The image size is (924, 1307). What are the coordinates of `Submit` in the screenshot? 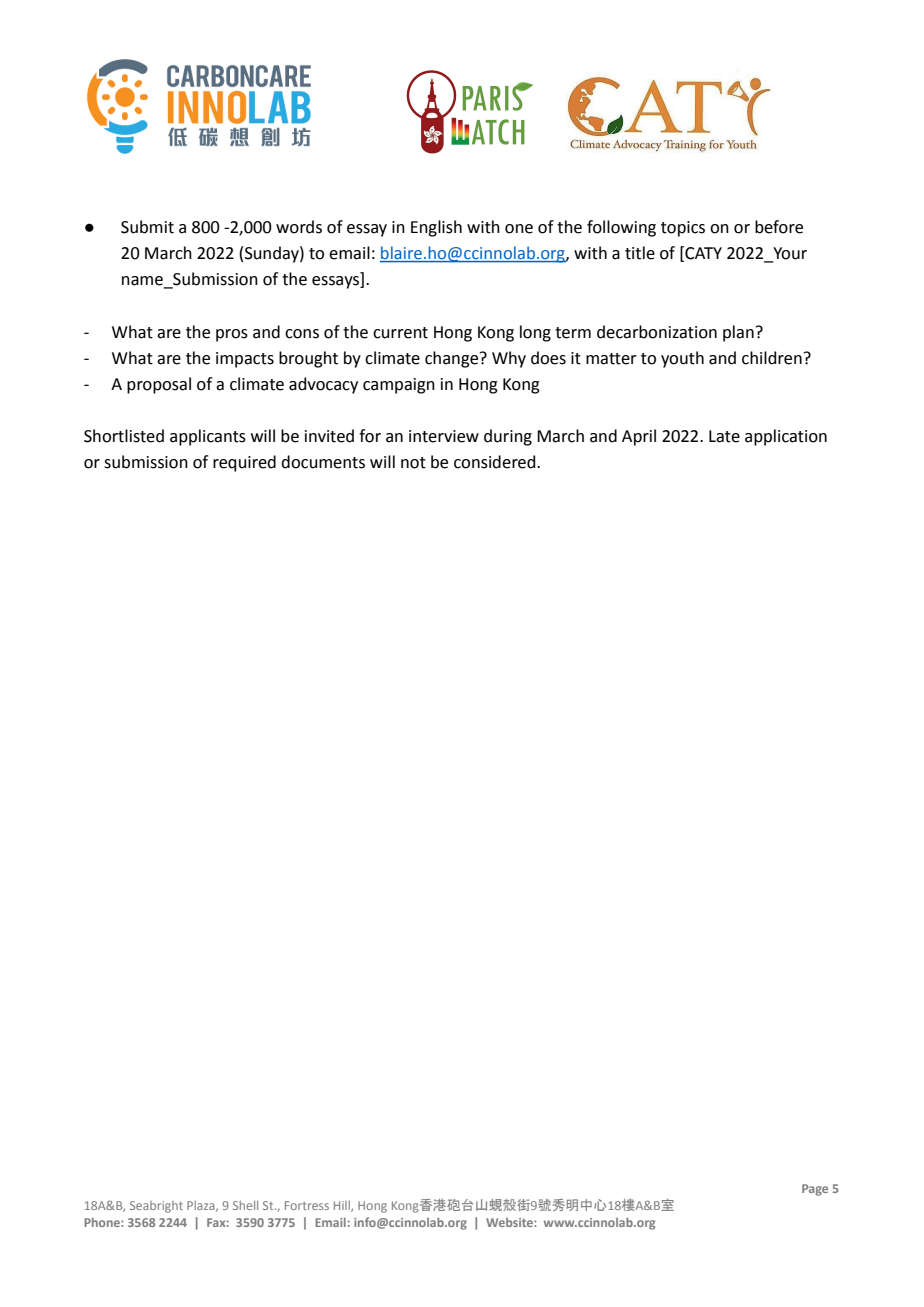 It's located at (147, 227).
